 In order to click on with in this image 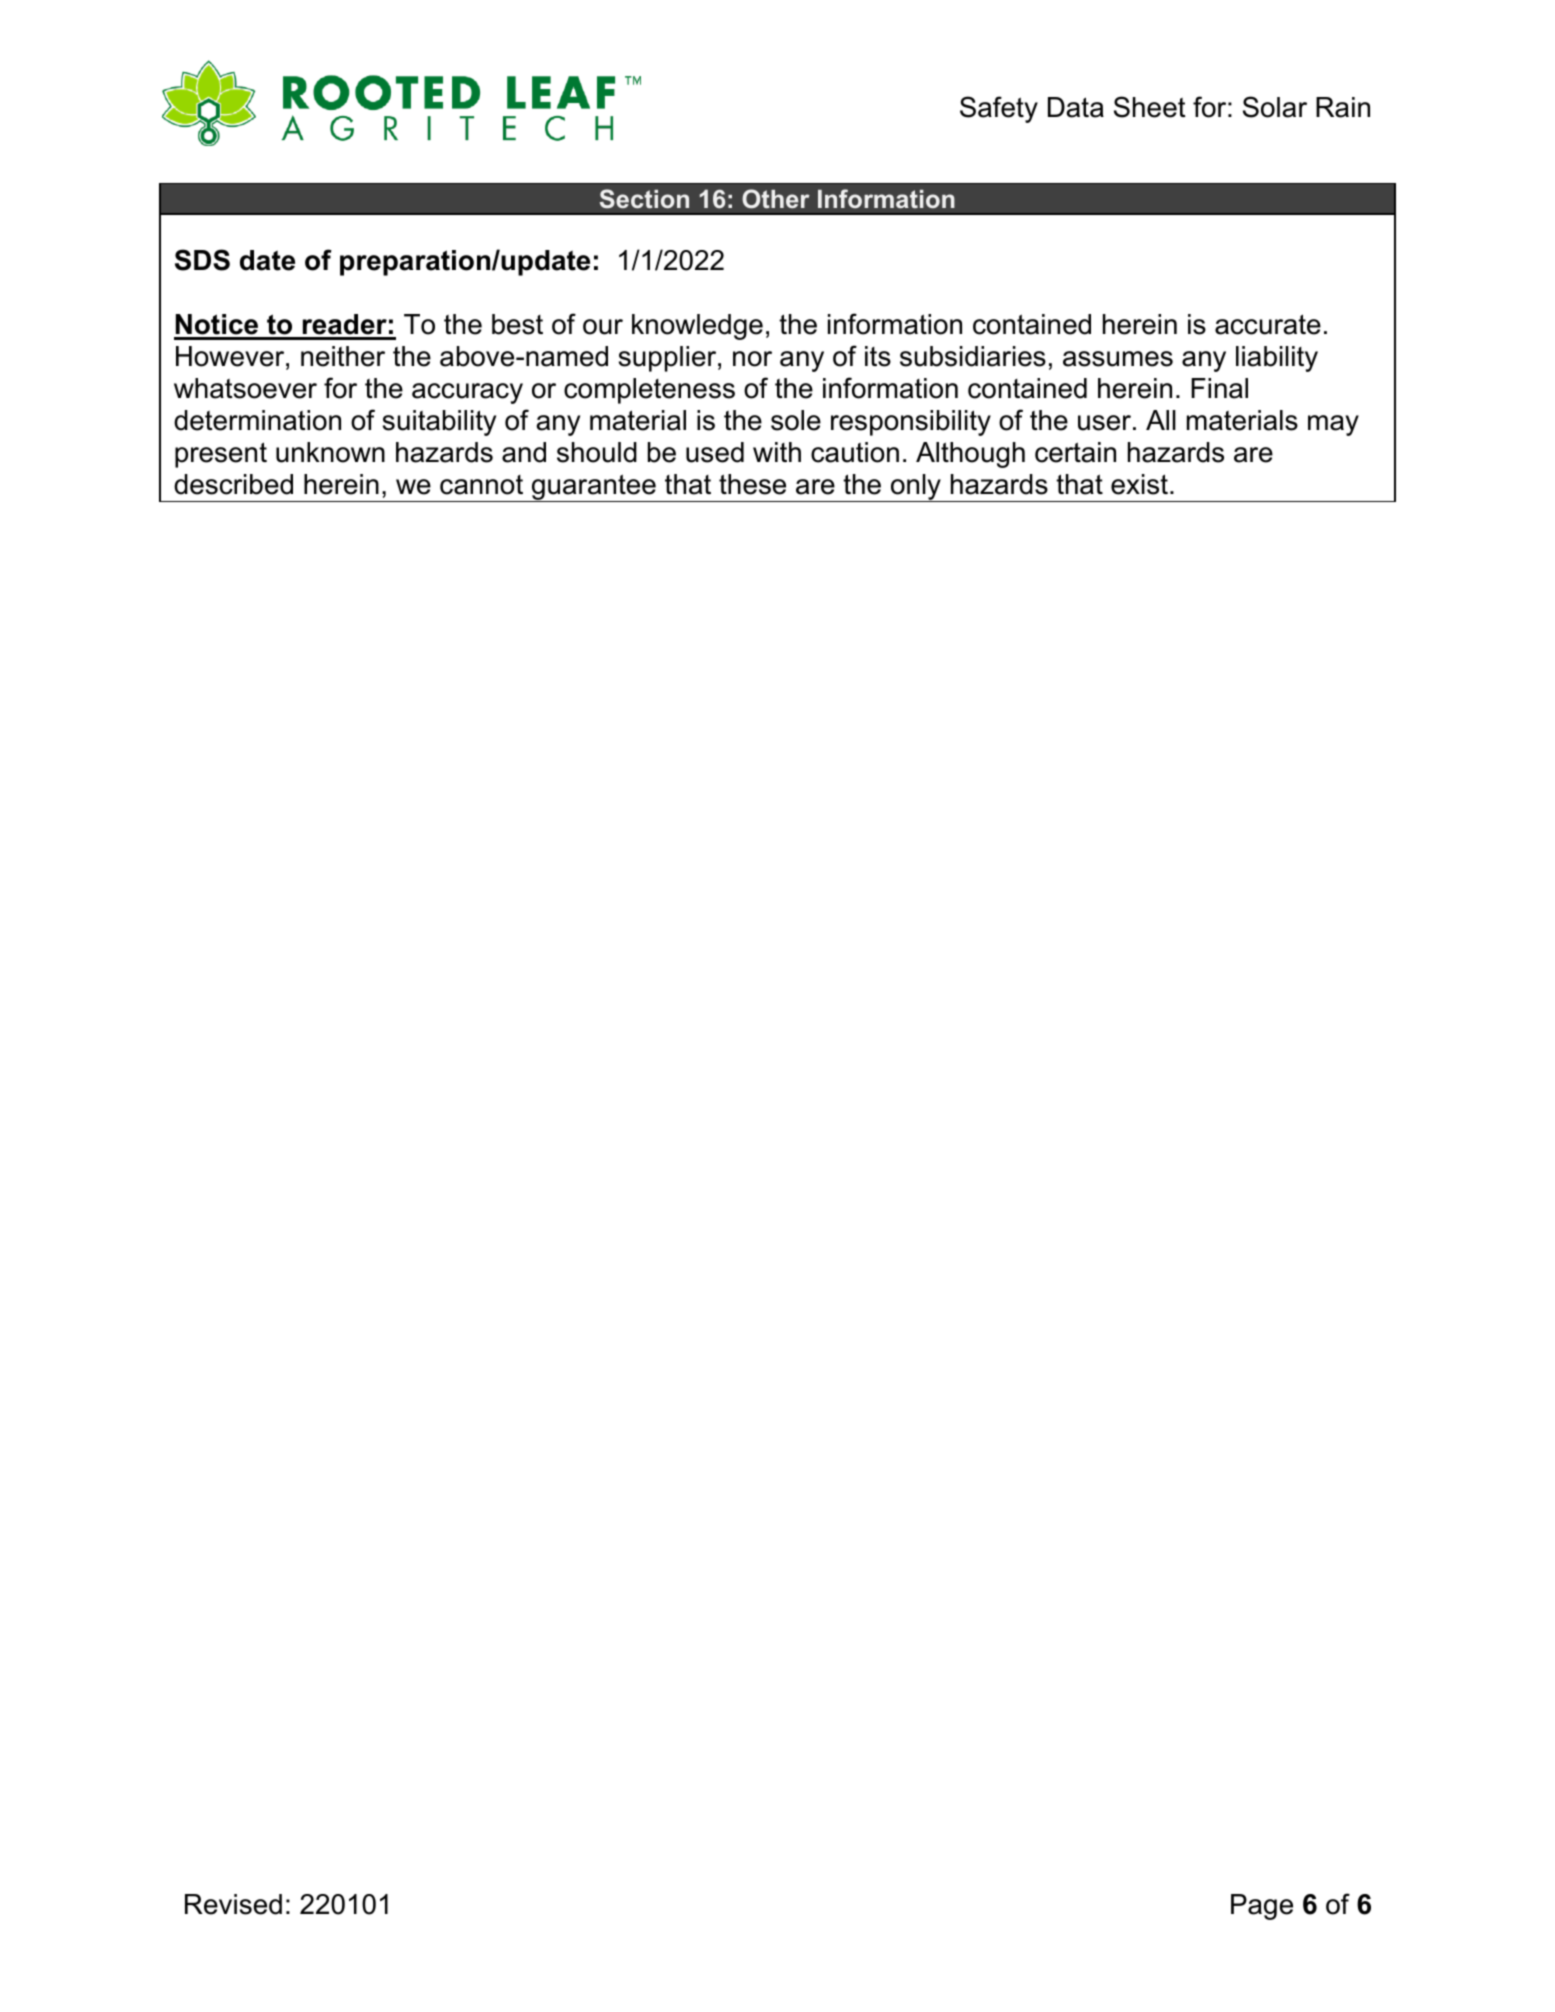, I will do `click(777, 452)`.
